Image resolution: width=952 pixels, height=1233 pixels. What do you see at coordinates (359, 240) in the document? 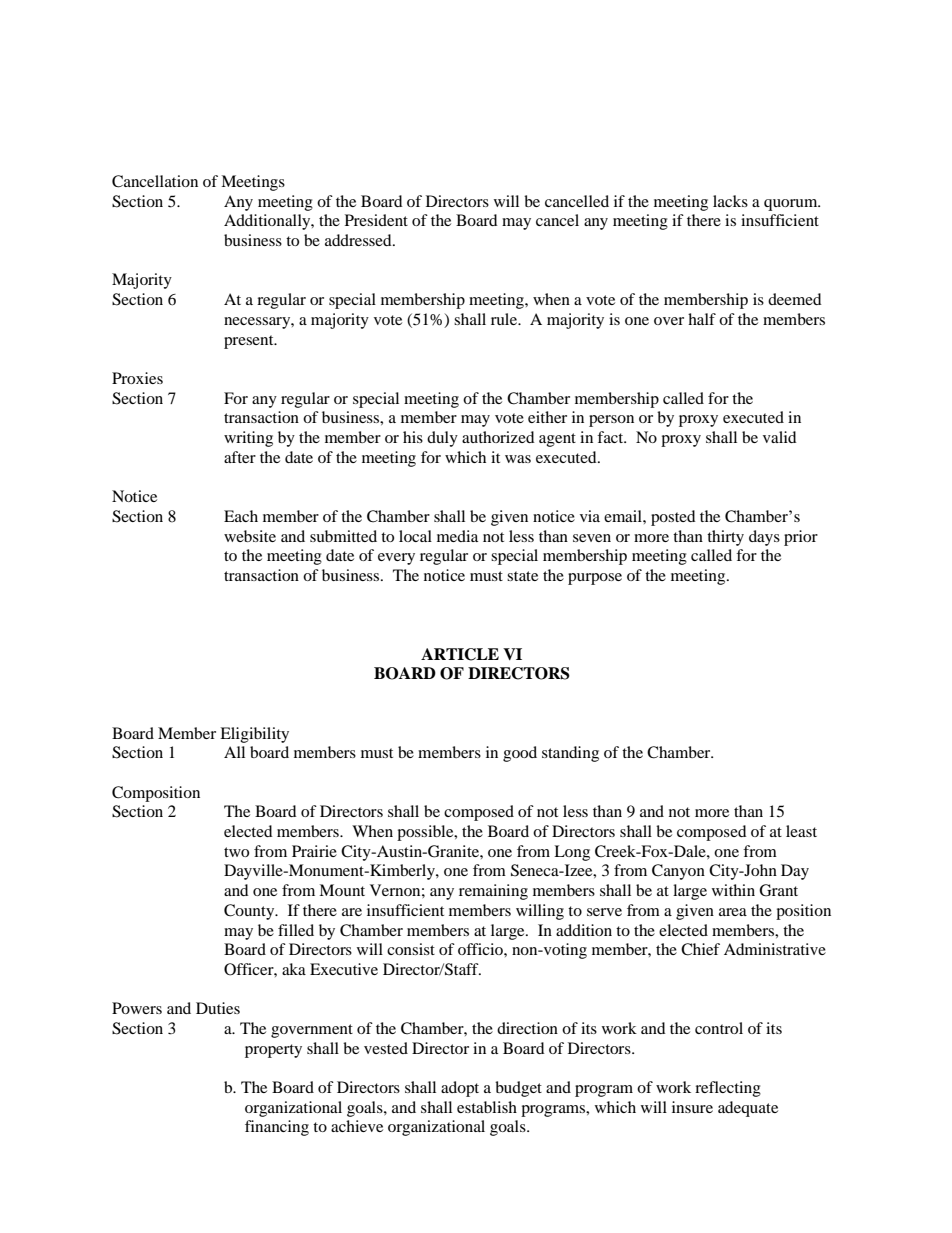
I see `addressed` at bounding box center [359, 240].
